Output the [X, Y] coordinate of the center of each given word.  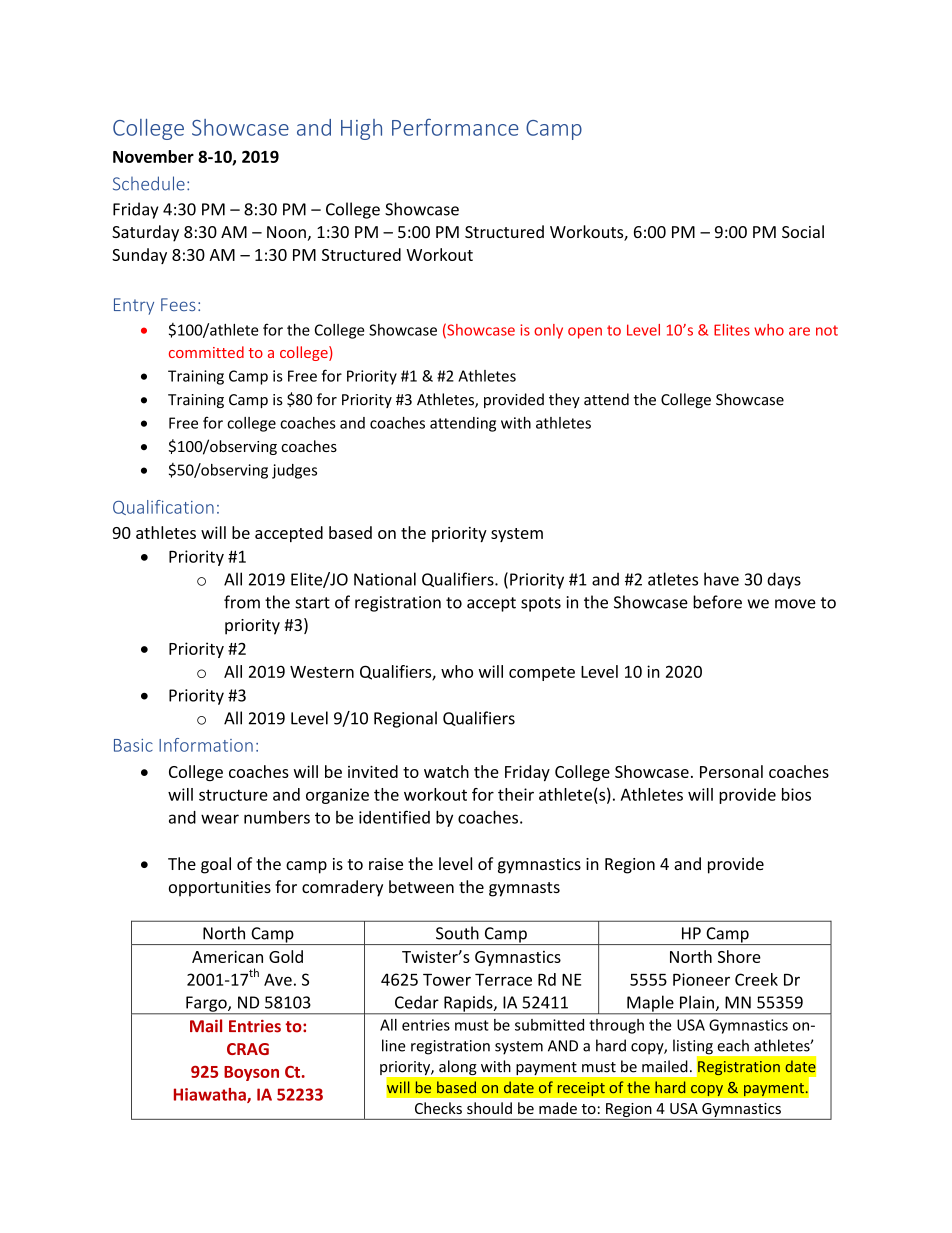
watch [446, 771]
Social [803, 231]
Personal [731, 771]
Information [206, 745]
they [564, 400]
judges [294, 471]
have [721, 579]
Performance [455, 127]
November [153, 156]
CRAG [248, 1049]
